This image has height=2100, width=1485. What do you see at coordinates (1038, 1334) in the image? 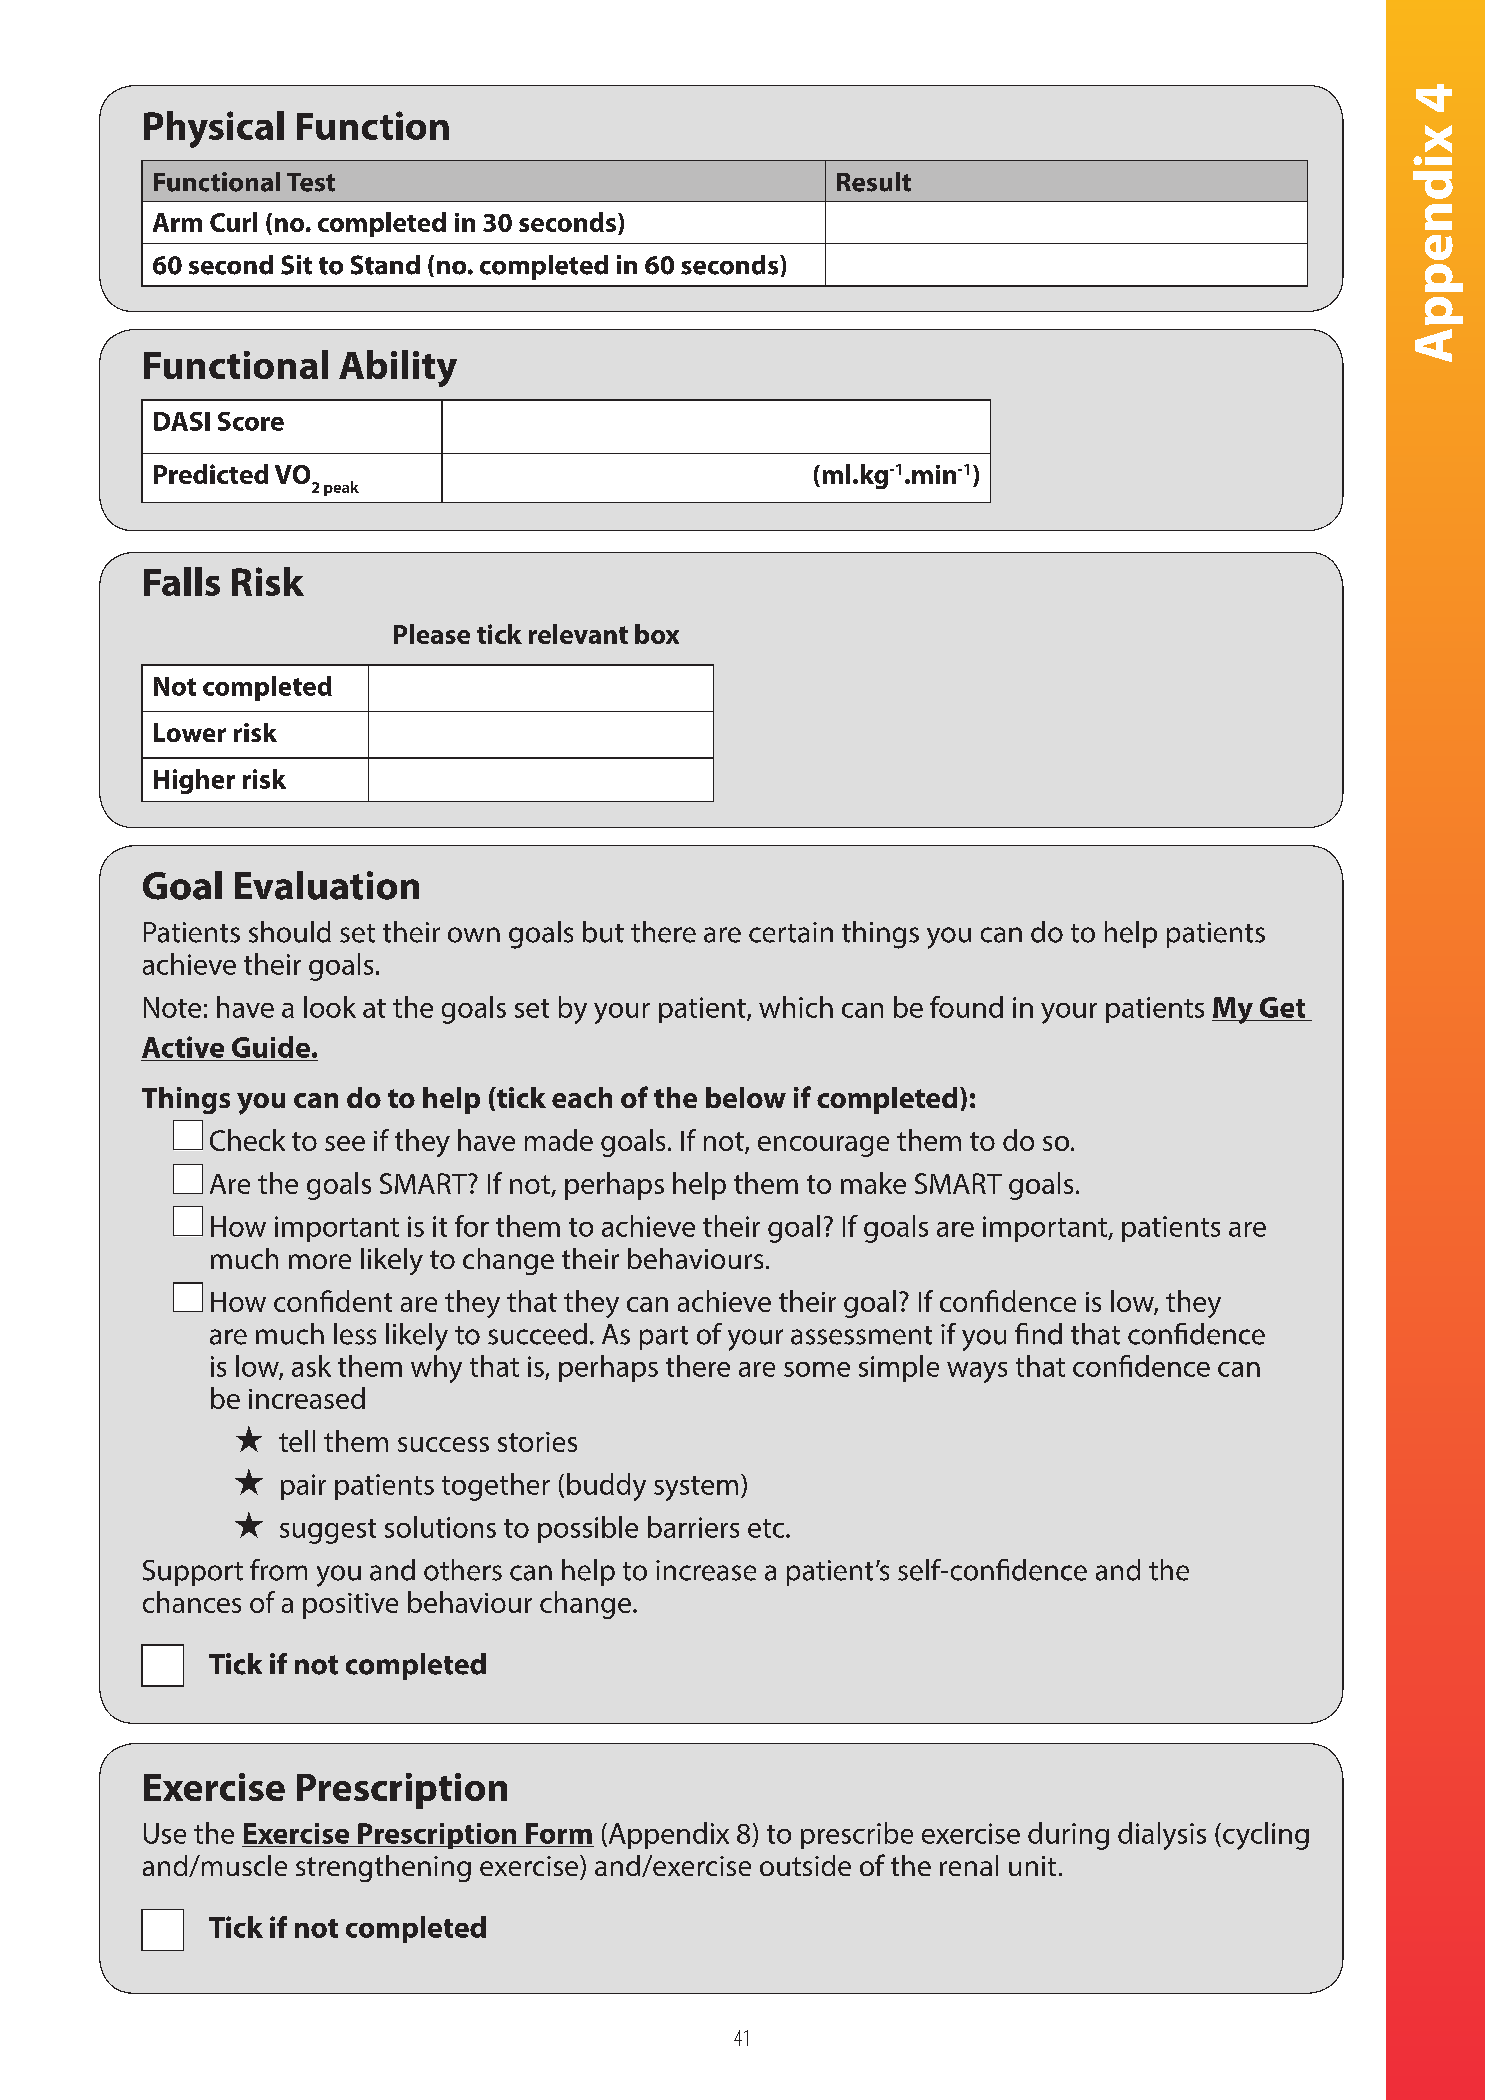
I see `find` at bounding box center [1038, 1334].
